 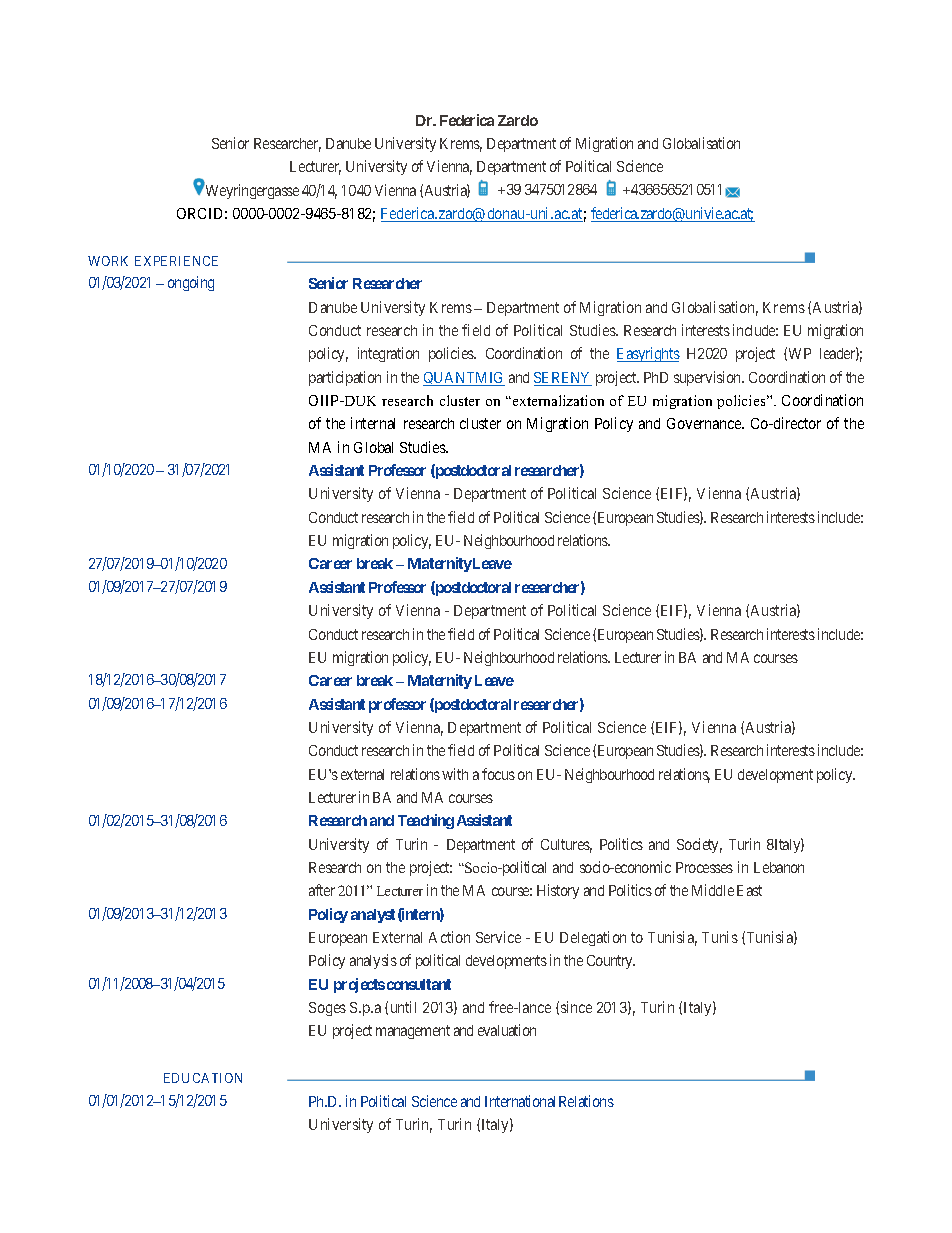 I want to click on EDUCATION, so click(x=203, y=1078).
